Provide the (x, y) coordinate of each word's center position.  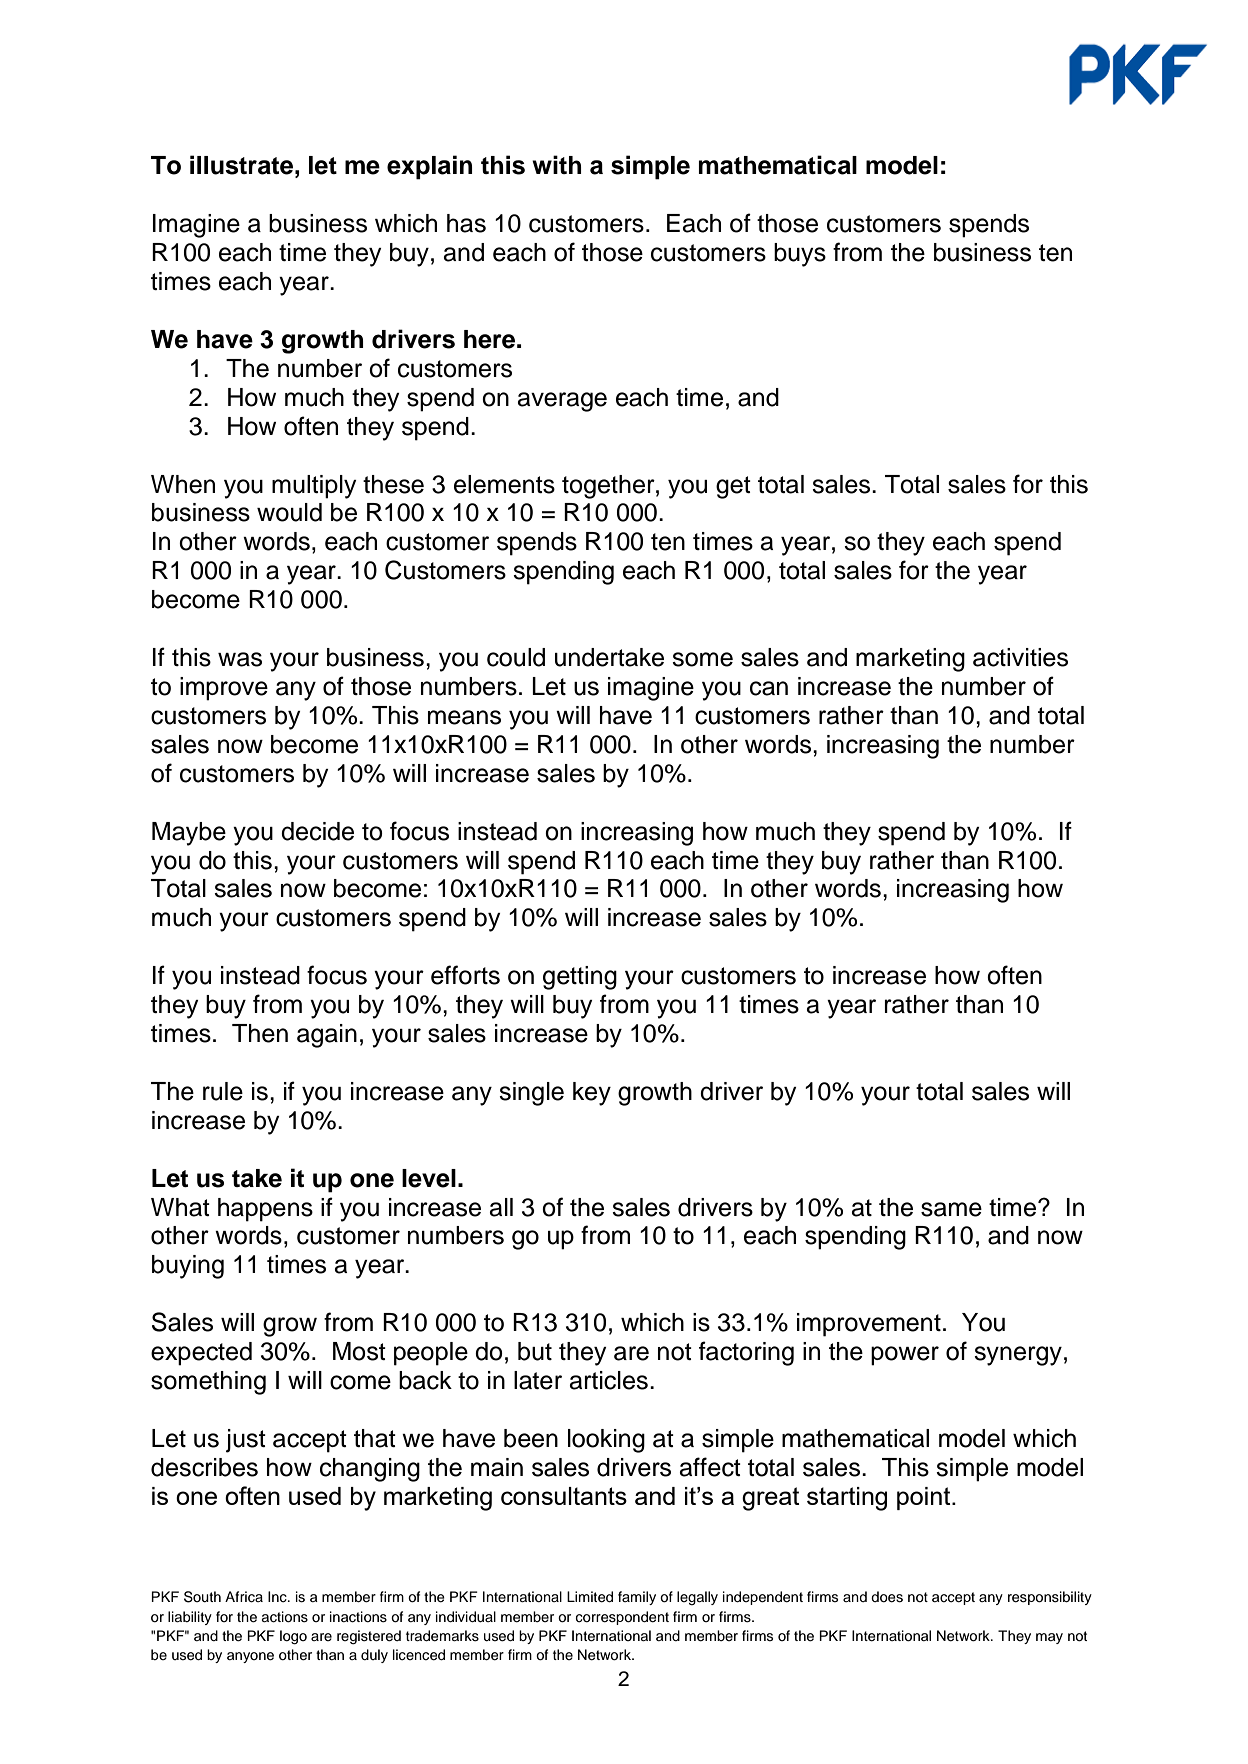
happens (265, 1210)
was (240, 659)
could (516, 657)
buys (800, 255)
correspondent (622, 1618)
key (592, 1094)
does (887, 1597)
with (556, 164)
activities (1020, 657)
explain (429, 167)
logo (293, 1637)
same (951, 1209)
